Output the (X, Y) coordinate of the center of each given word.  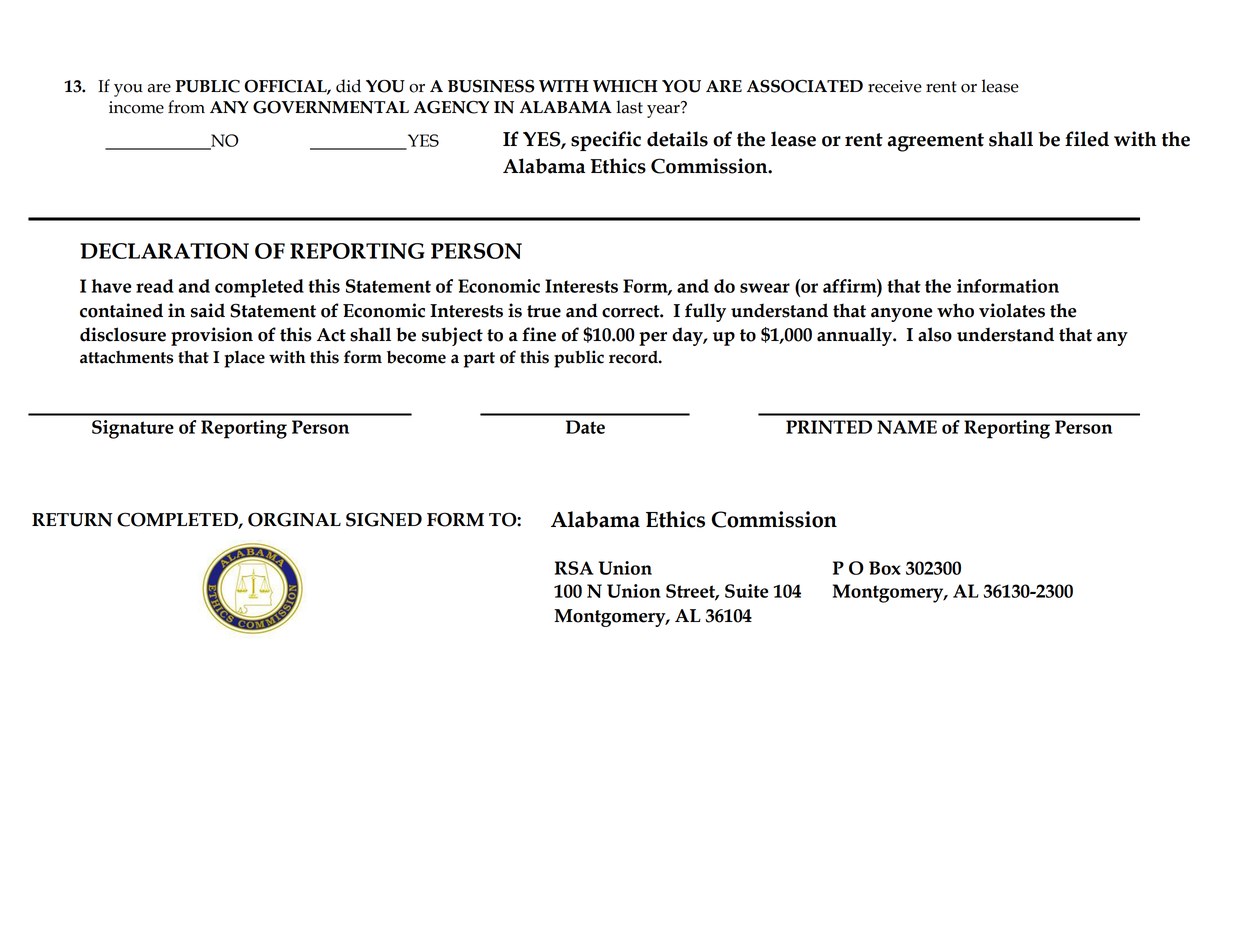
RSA (574, 568)
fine (539, 334)
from (186, 107)
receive (895, 86)
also (935, 334)
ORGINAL (294, 519)
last (629, 107)
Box (885, 568)
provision (212, 336)
